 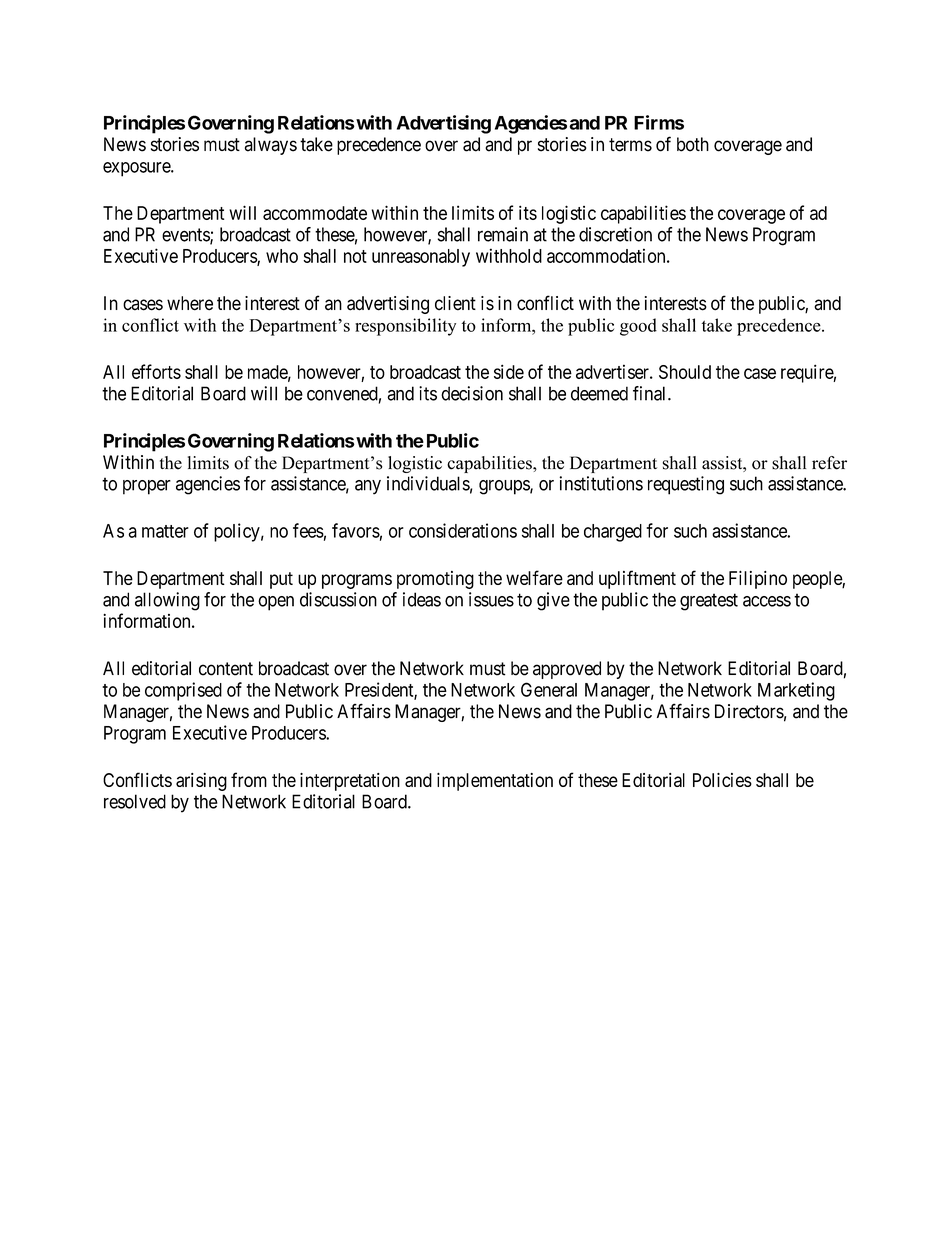 I want to click on allowing, so click(x=167, y=601).
